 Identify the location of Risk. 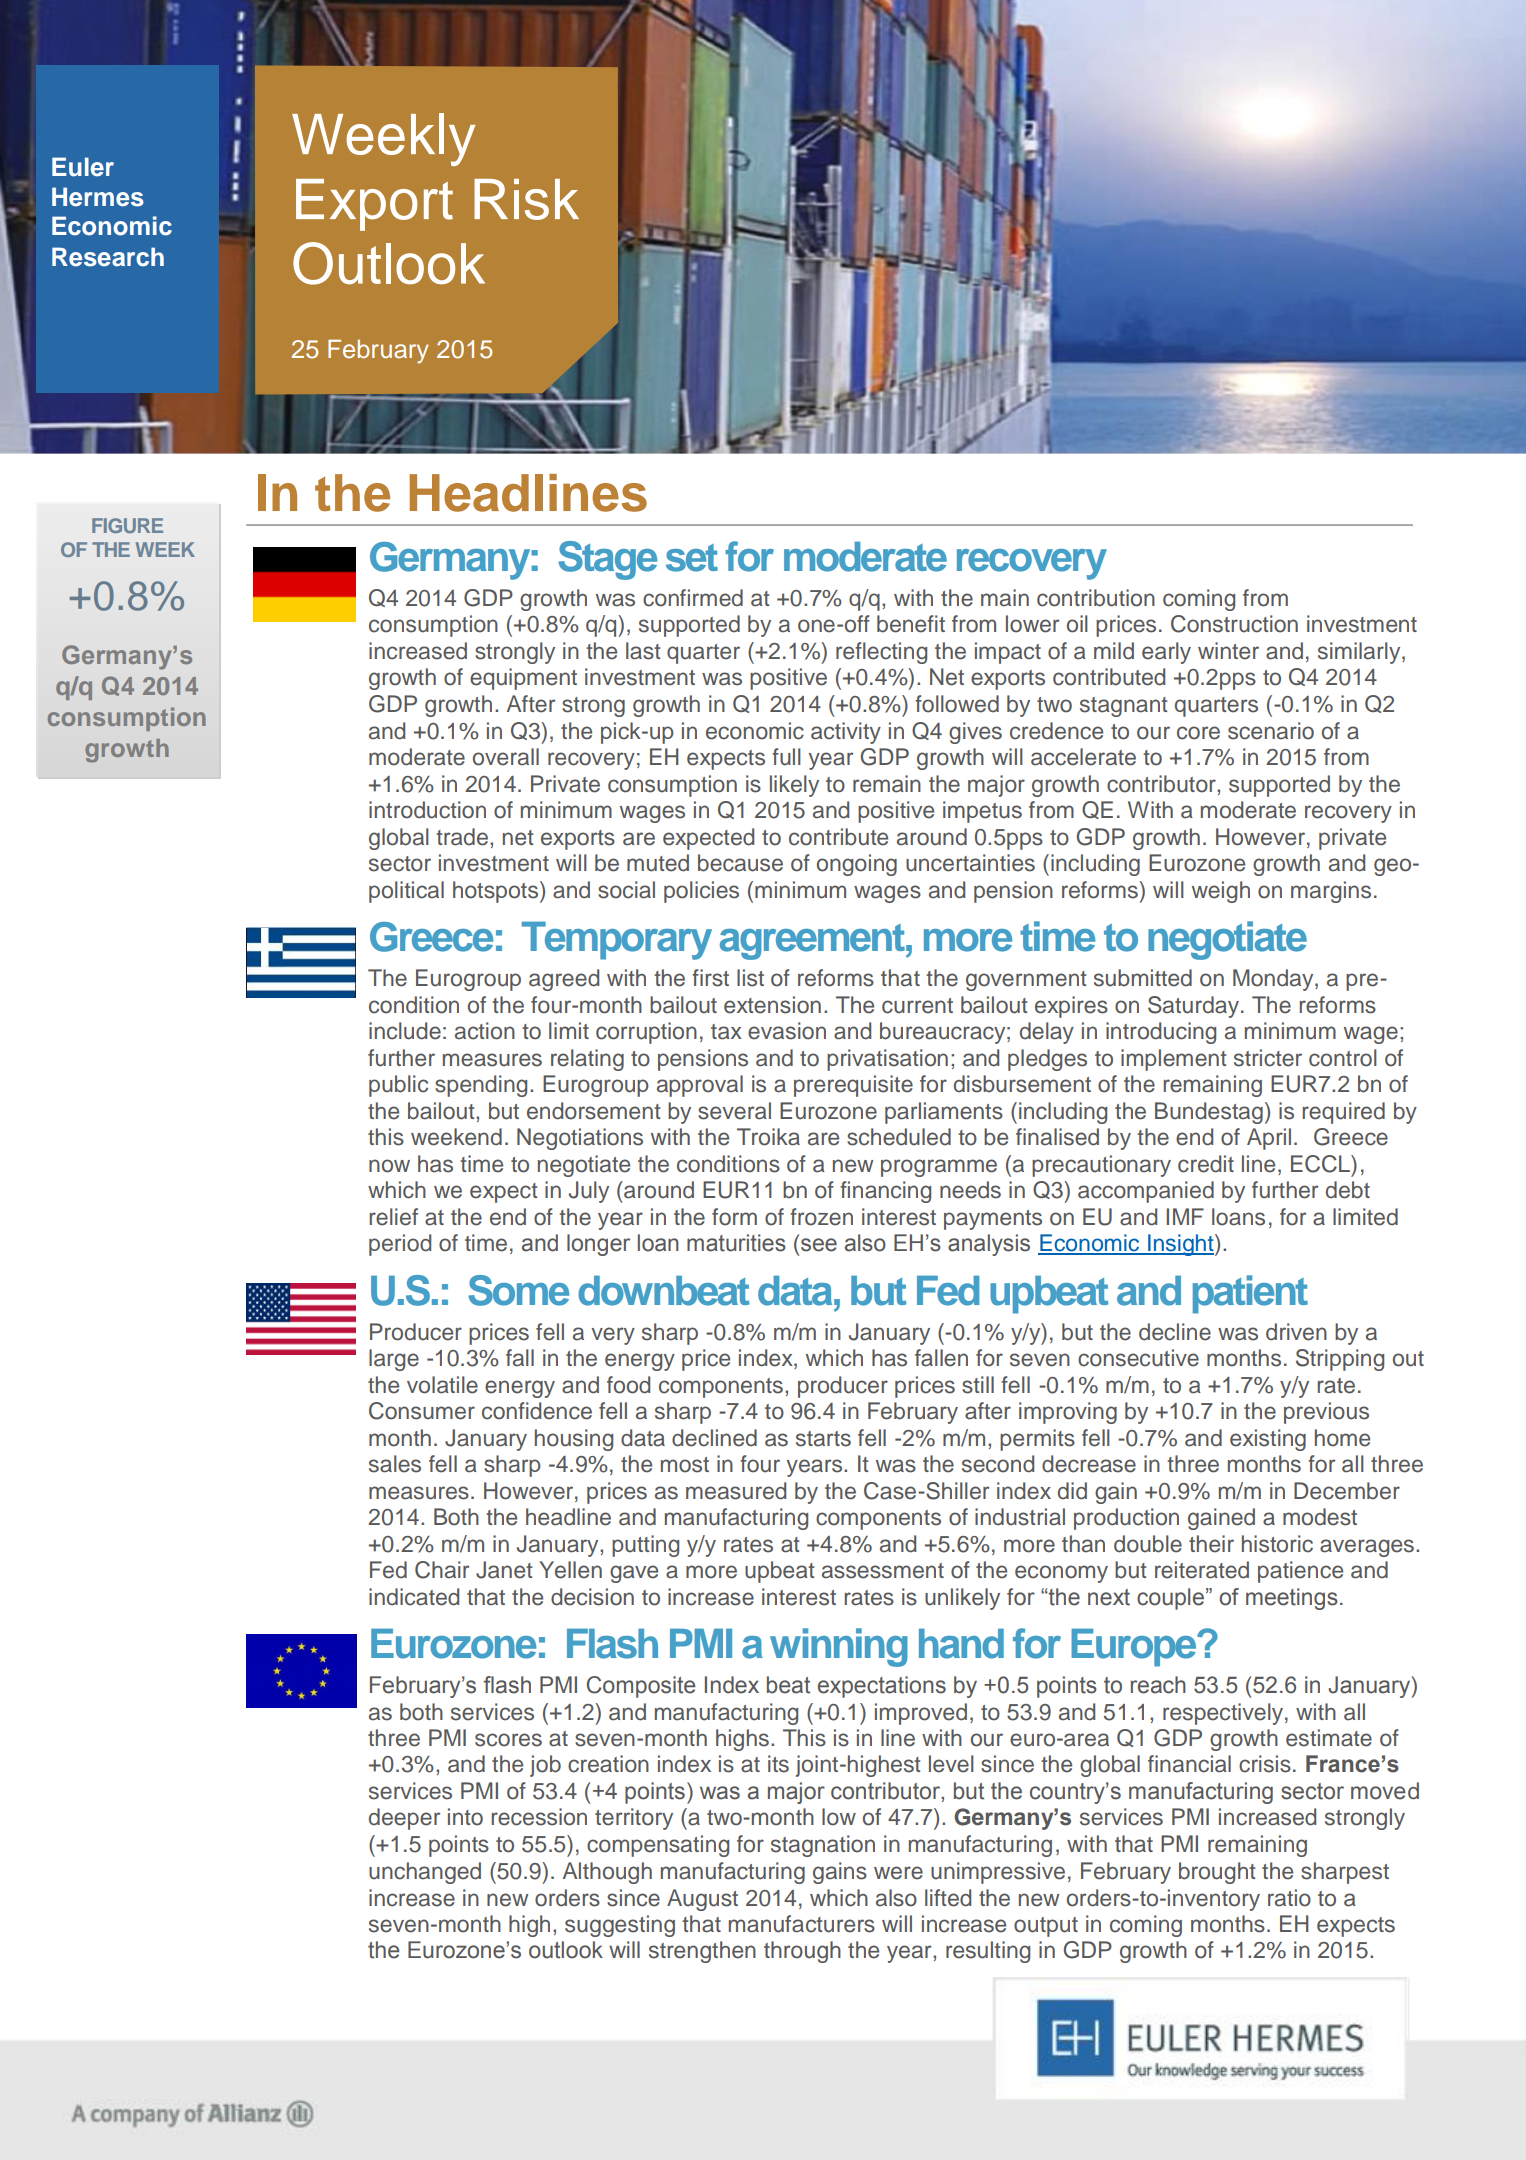
(526, 199).
